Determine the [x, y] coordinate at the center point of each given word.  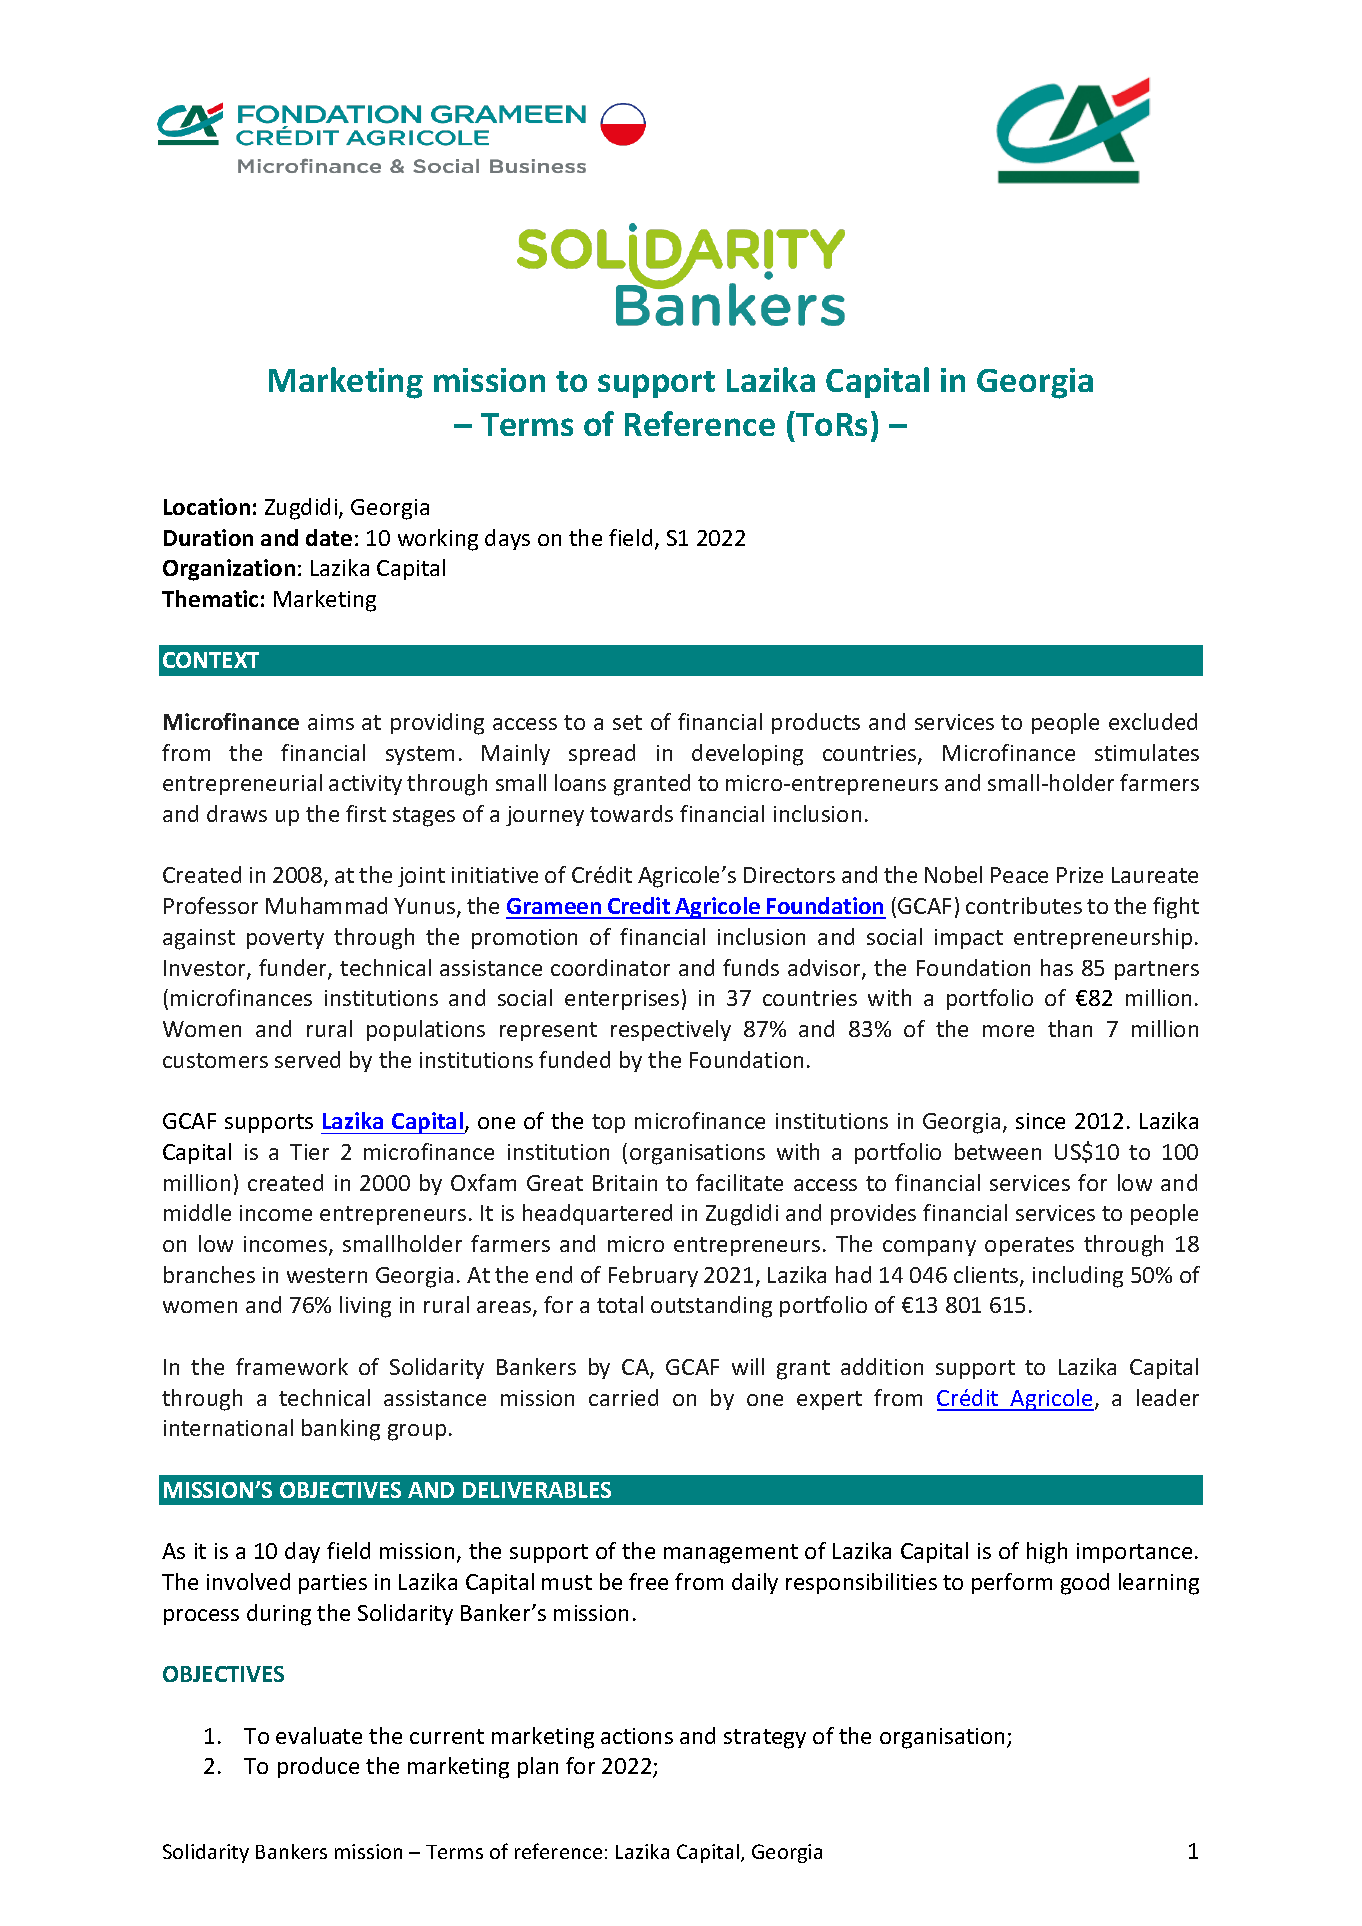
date [329, 537]
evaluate [319, 1735]
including [1078, 1277]
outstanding [711, 1307]
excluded [1153, 721]
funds [751, 967]
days [507, 539]
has [1057, 967]
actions [637, 1736]
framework [292, 1366]
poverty [285, 939]
